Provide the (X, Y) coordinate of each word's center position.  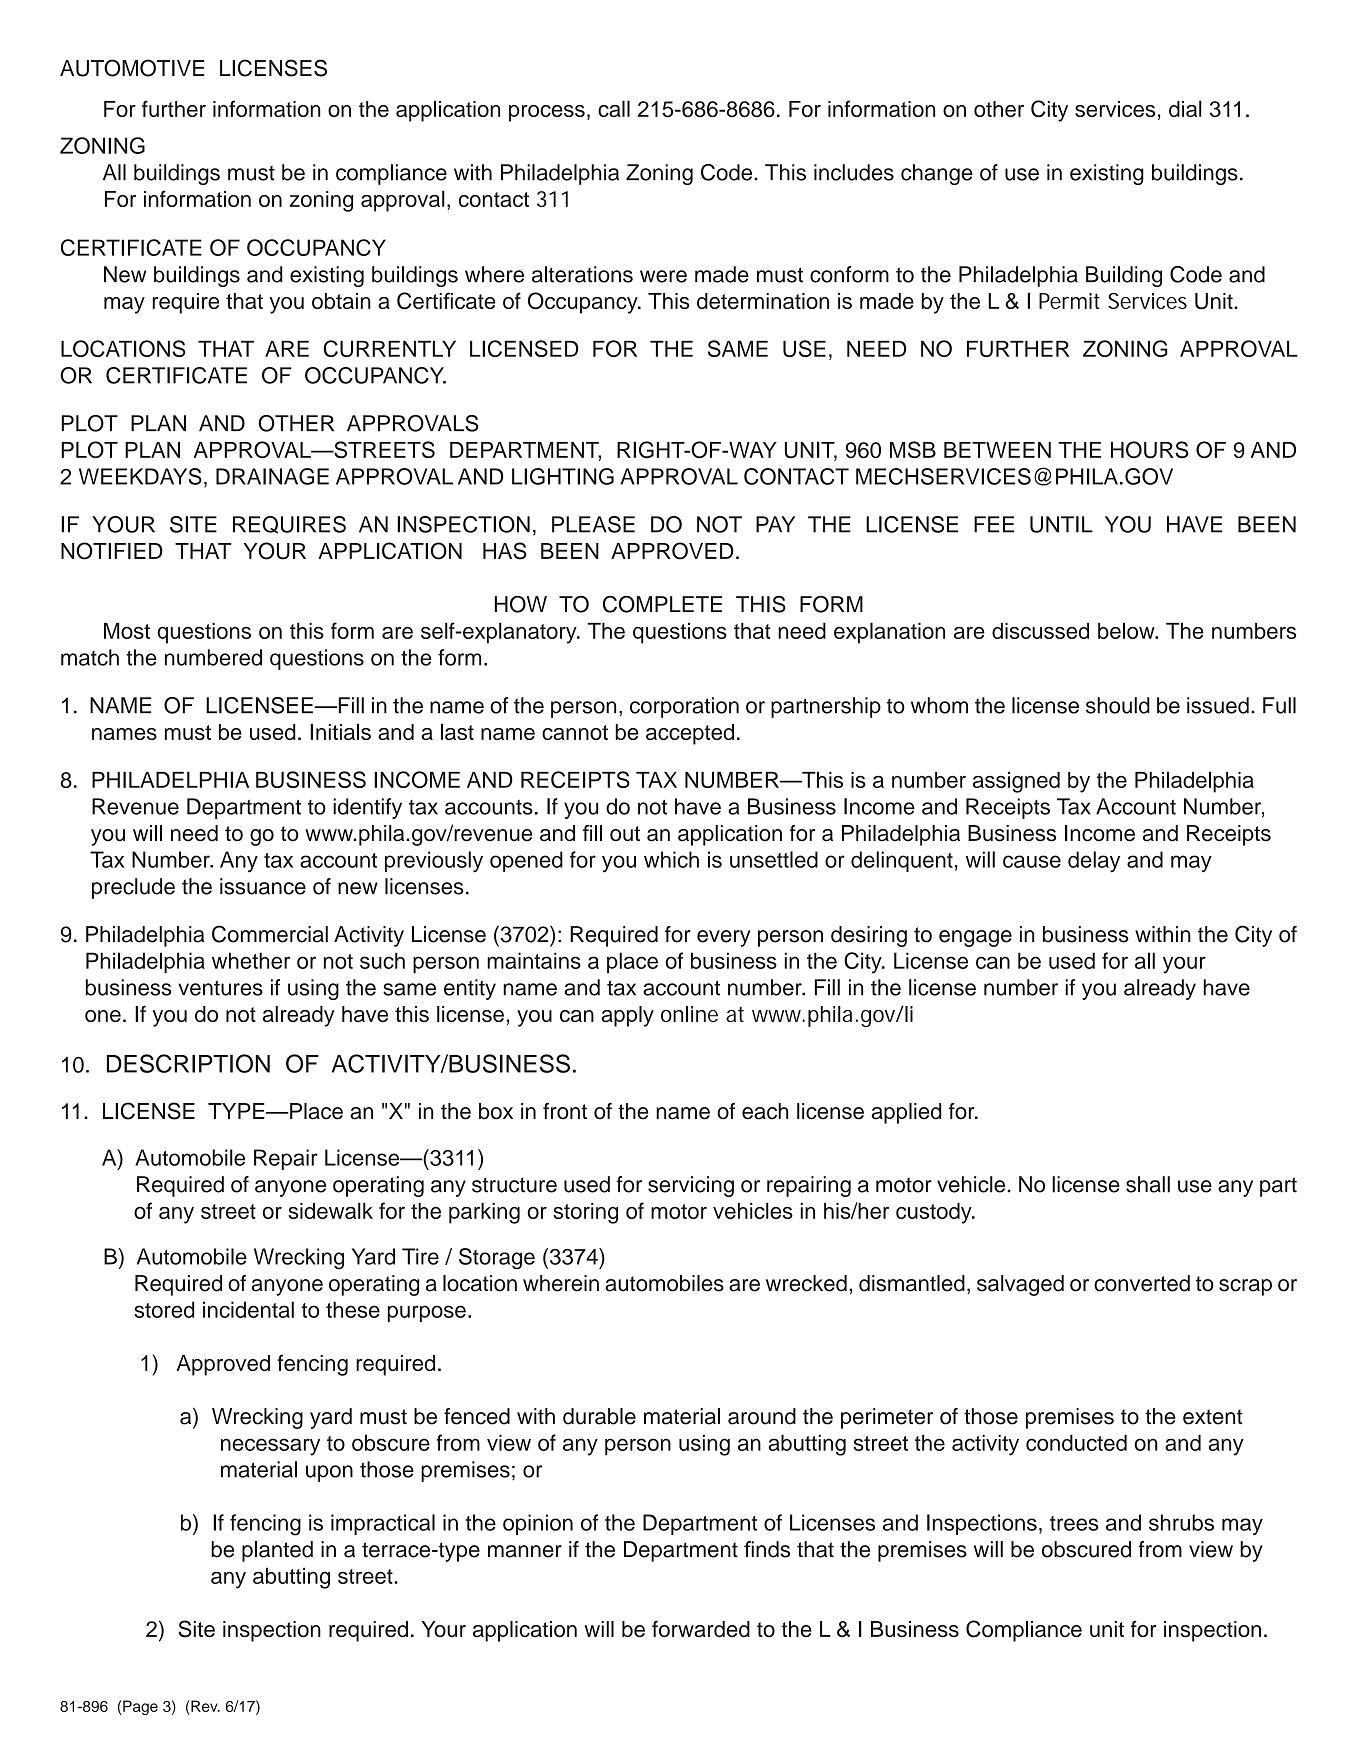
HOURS (1149, 450)
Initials (340, 731)
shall (1148, 1184)
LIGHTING (563, 476)
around (762, 1416)
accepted (690, 734)
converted (1142, 1283)
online (689, 1014)
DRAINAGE (272, 476)
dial (1185, 108)
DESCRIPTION (188, 1063)
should (1118, 705)
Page (140, 1707)
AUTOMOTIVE (132, 68)
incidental (248, 1309)
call (614, 108)
